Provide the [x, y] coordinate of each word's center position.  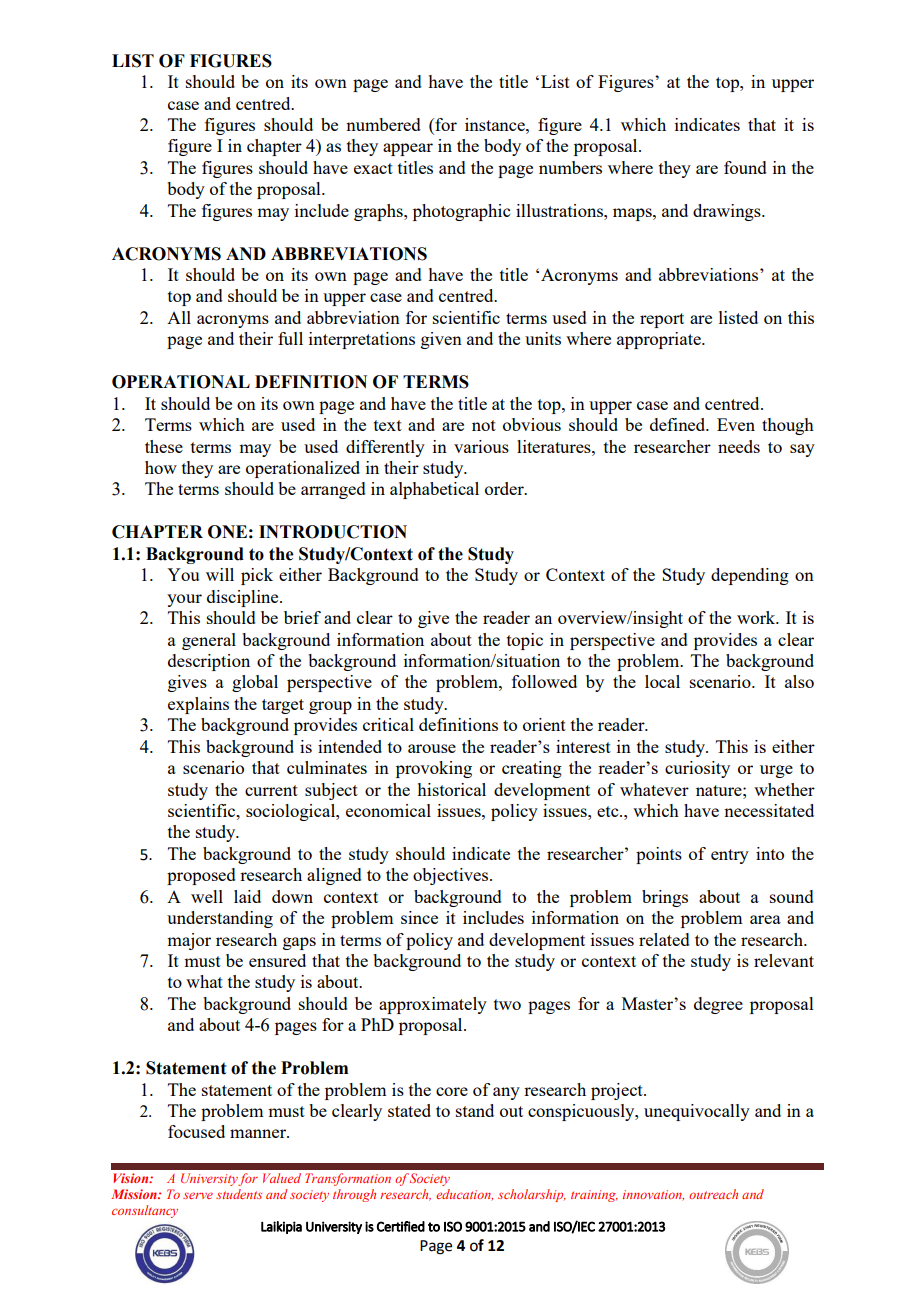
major [189, 941]
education [464, 1195]
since [419, 917]
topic [525, 641]
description [209, 662]
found [745, 167]
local [662, 681]
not [484, 425]
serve [198, 1195]
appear [408, 149]
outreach [713, 1194]
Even [736, 424]
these [164, 446]
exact [373, 168]
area [765, 919]
